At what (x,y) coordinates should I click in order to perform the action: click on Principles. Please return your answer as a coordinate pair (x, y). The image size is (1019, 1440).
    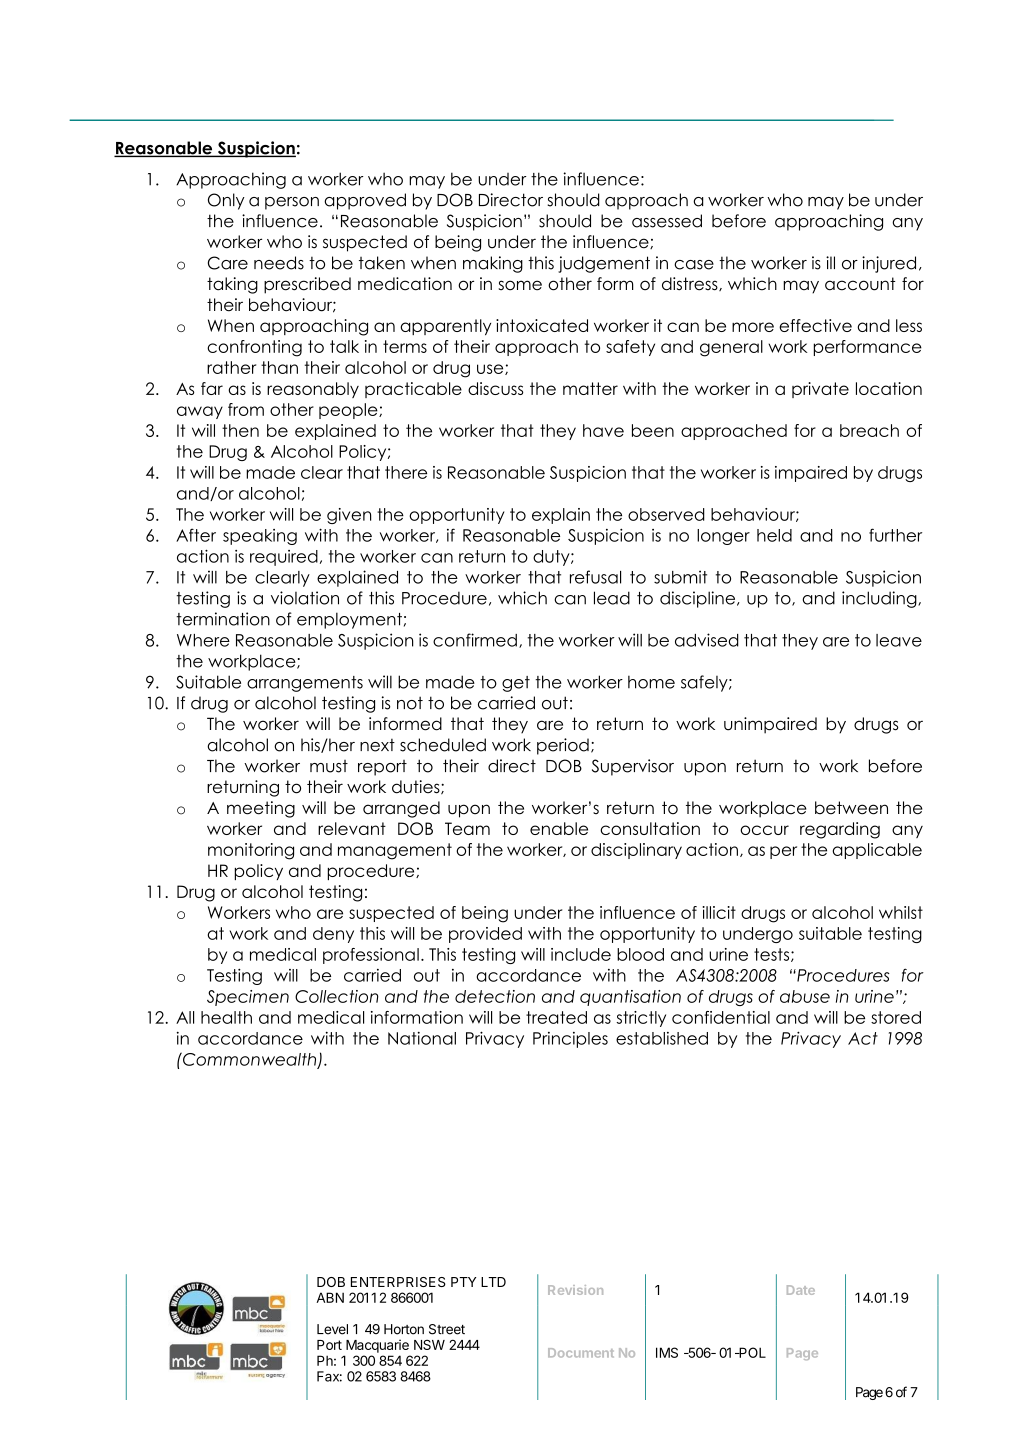
    Looking at the image, I should click on (570, 1040).
